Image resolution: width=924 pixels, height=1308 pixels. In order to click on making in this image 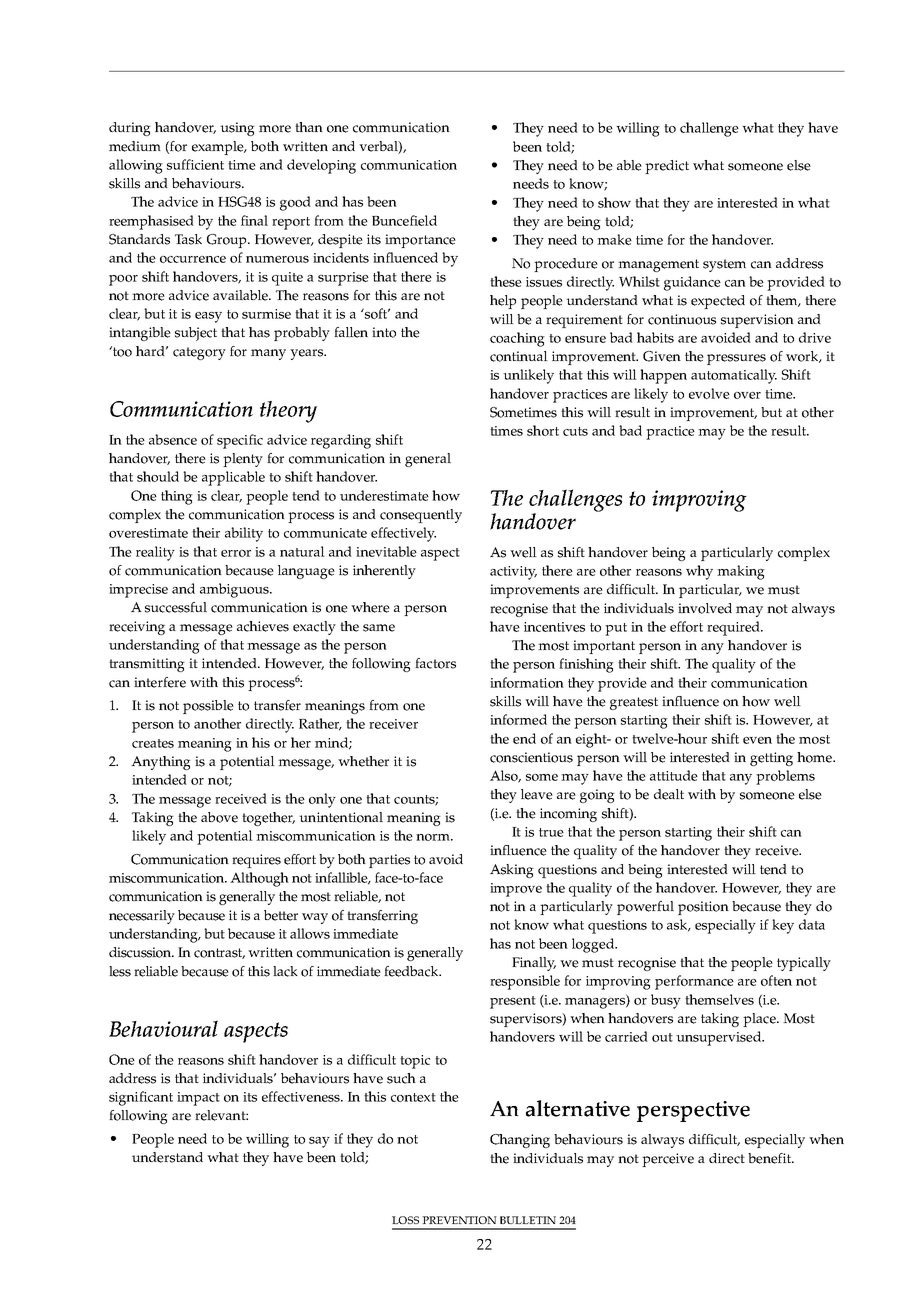, I will do `click(741, 572)`.
